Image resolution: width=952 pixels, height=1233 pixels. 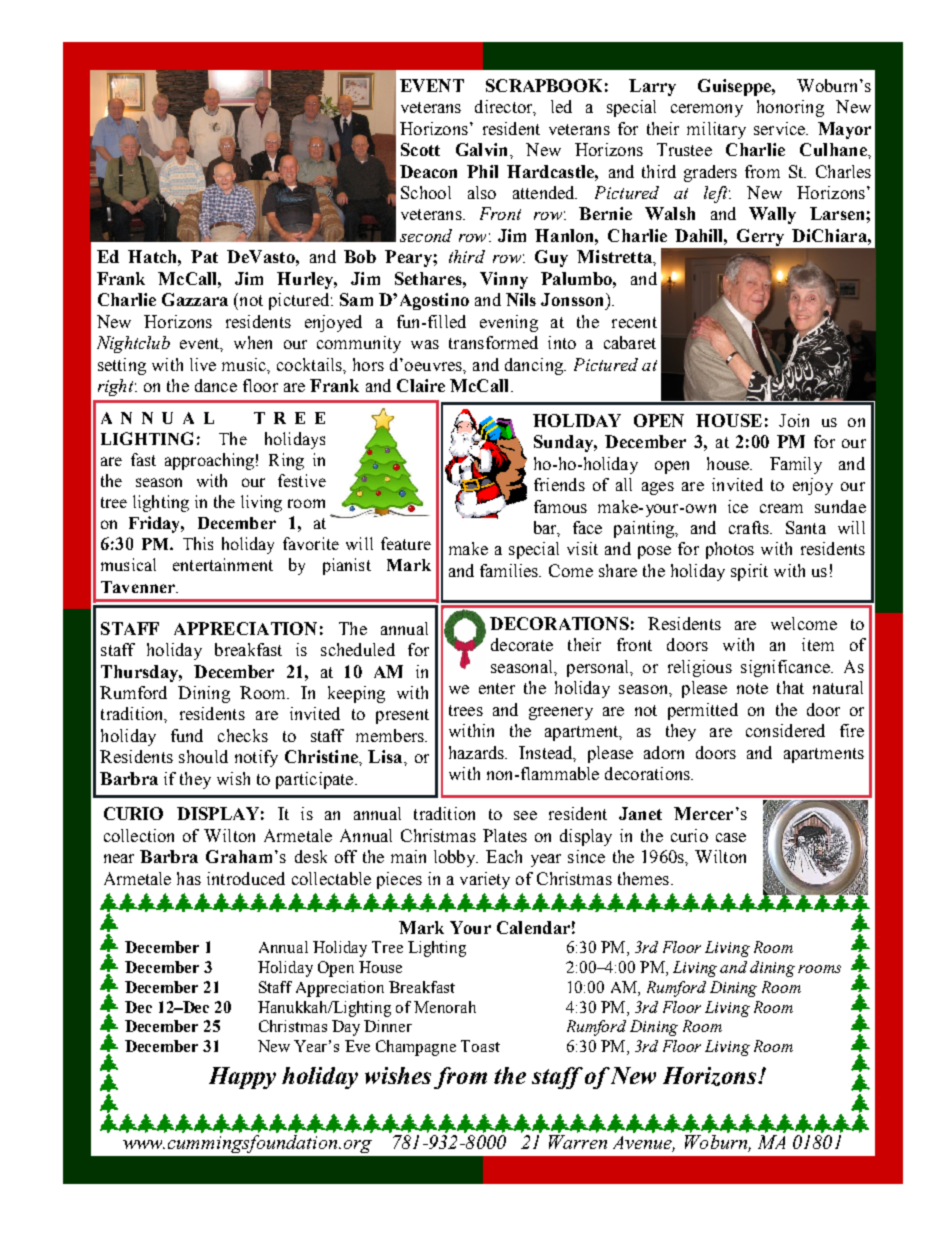 What do you see at coordinates (480, 1046) in the page?
I see `Toast` at bounding box center [480, 1046].
